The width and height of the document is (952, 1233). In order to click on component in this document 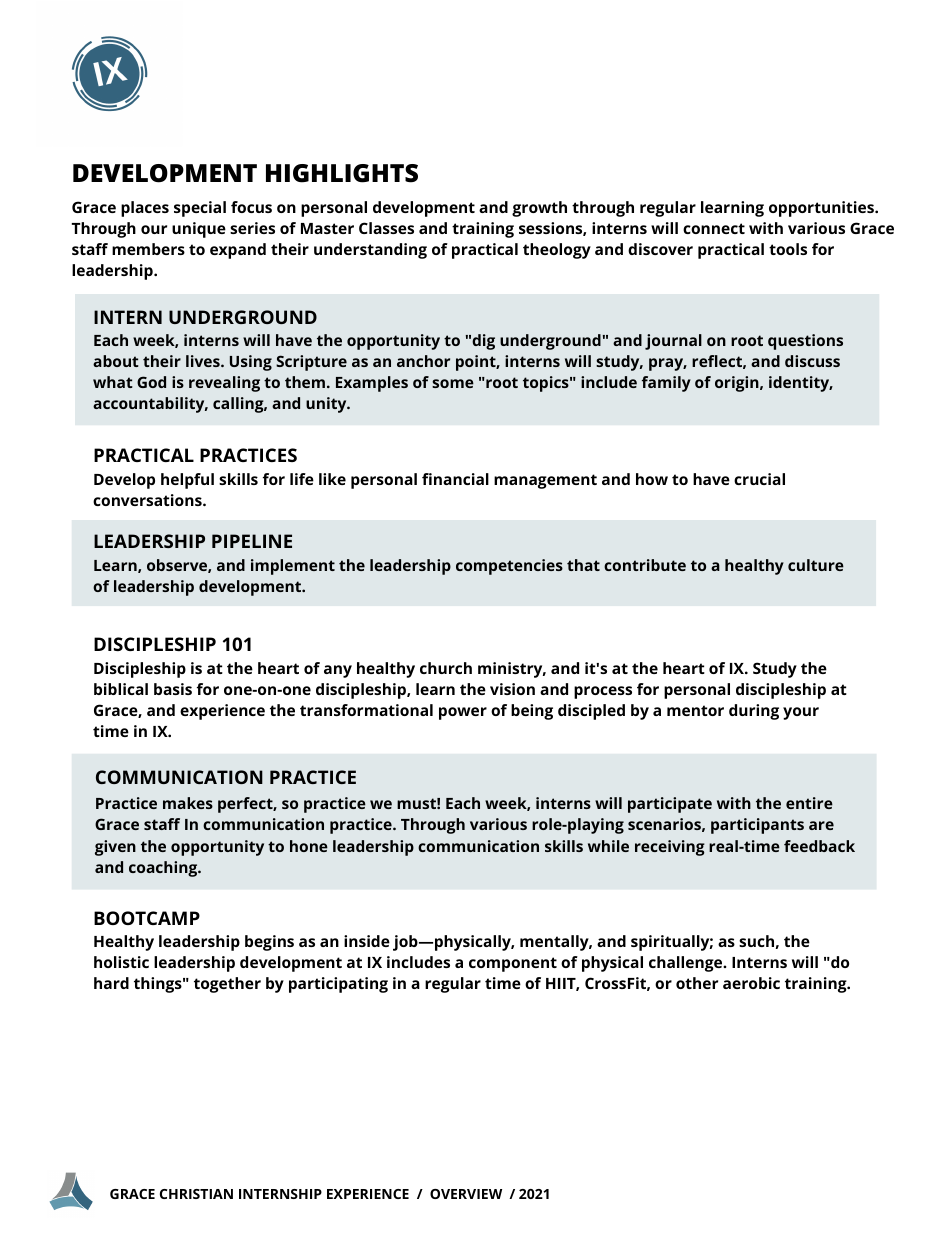, I will do `click(513, 964)`.
